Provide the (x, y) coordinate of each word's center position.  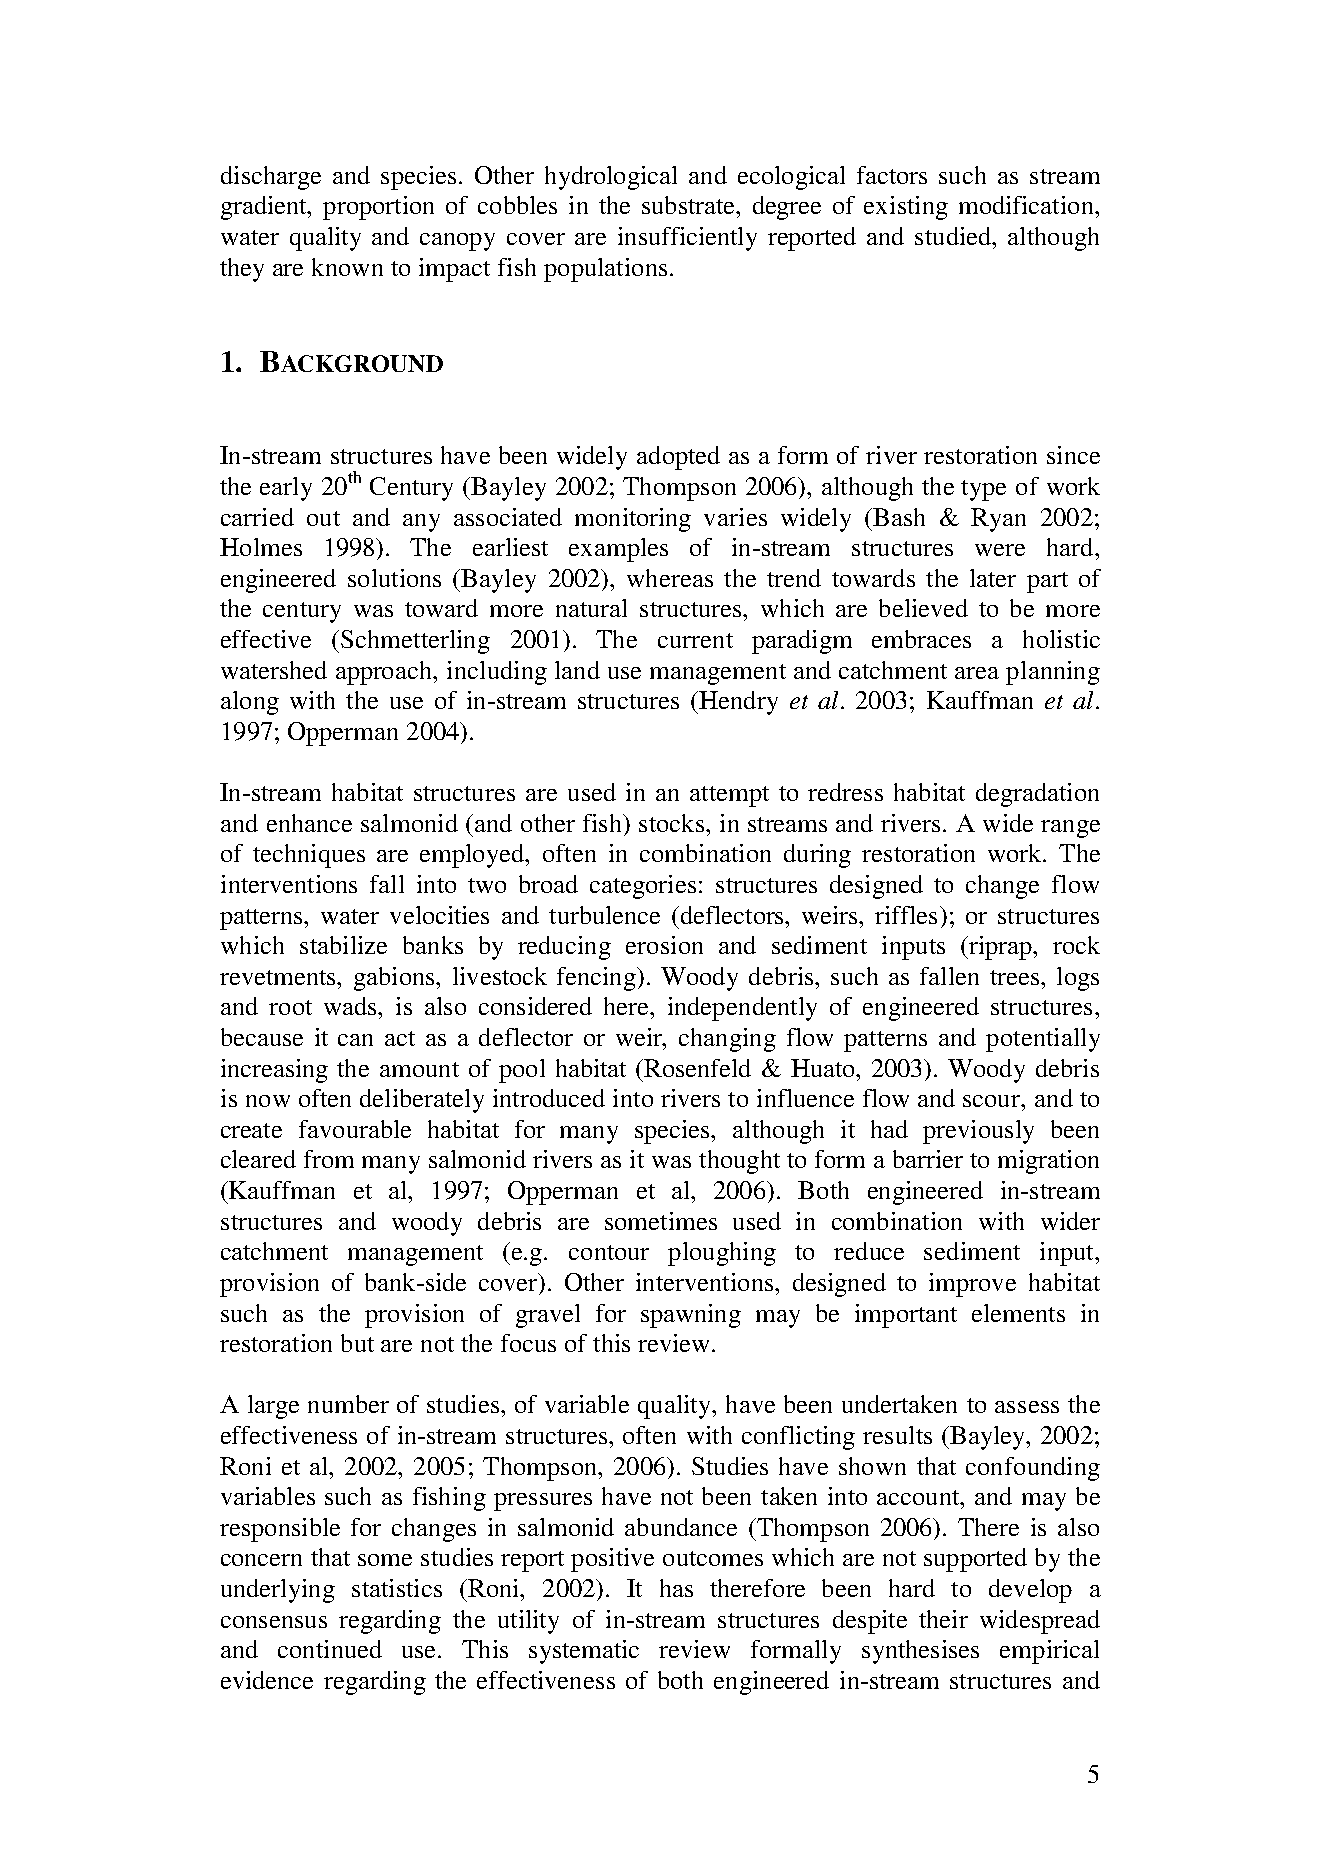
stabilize (343, 945)
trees (1014, 977)
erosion (664, 945)
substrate (689, 205)
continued (330, 1649)
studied (954, 236)
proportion (378, 208)
